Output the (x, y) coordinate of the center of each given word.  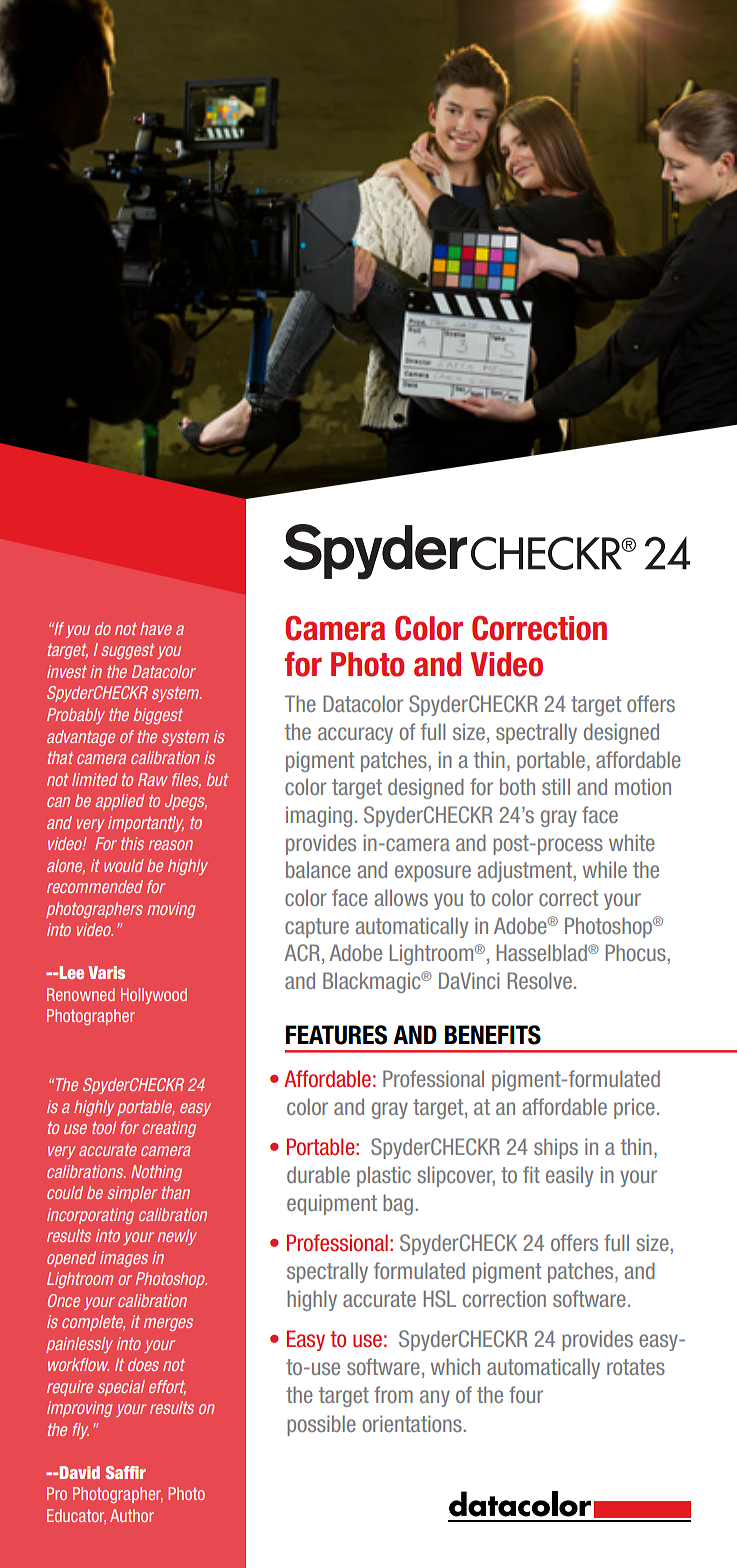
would (124, 865)
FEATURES (336, 1035)
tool (104, 1127)
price (634, 1108)
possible (321, 1425)
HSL (440, 1298)
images (124, 1259)
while (605, 869)
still (556, 786)
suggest (127, 651)
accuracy (355, 735)
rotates (636, 1367)
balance (318, 869)
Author (132, 1515)
